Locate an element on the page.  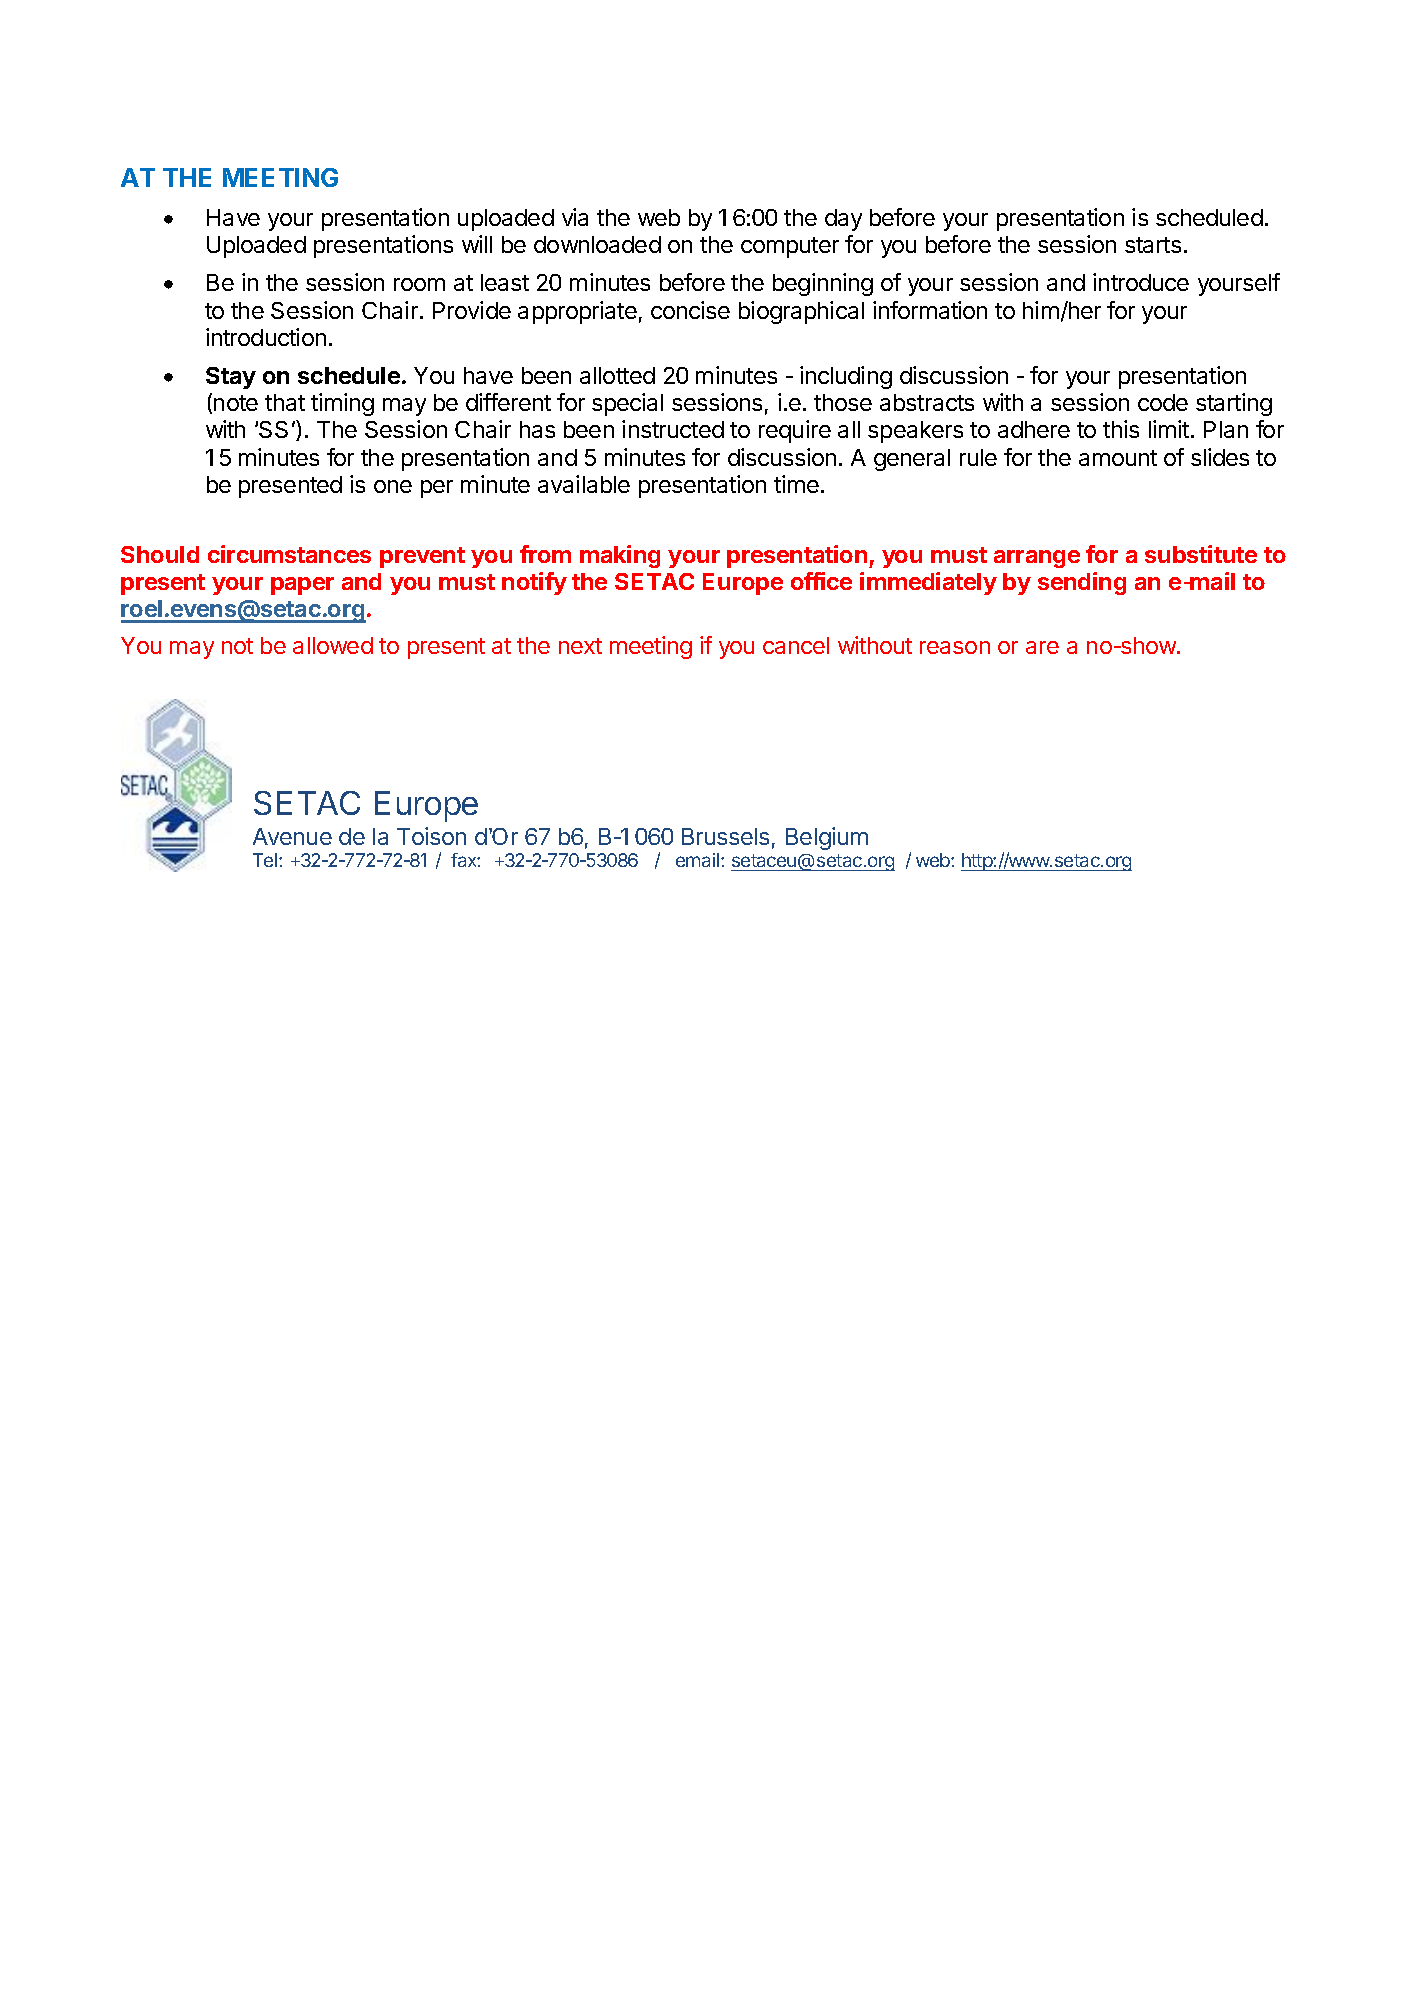
will is located at coordinates (477, 244).
